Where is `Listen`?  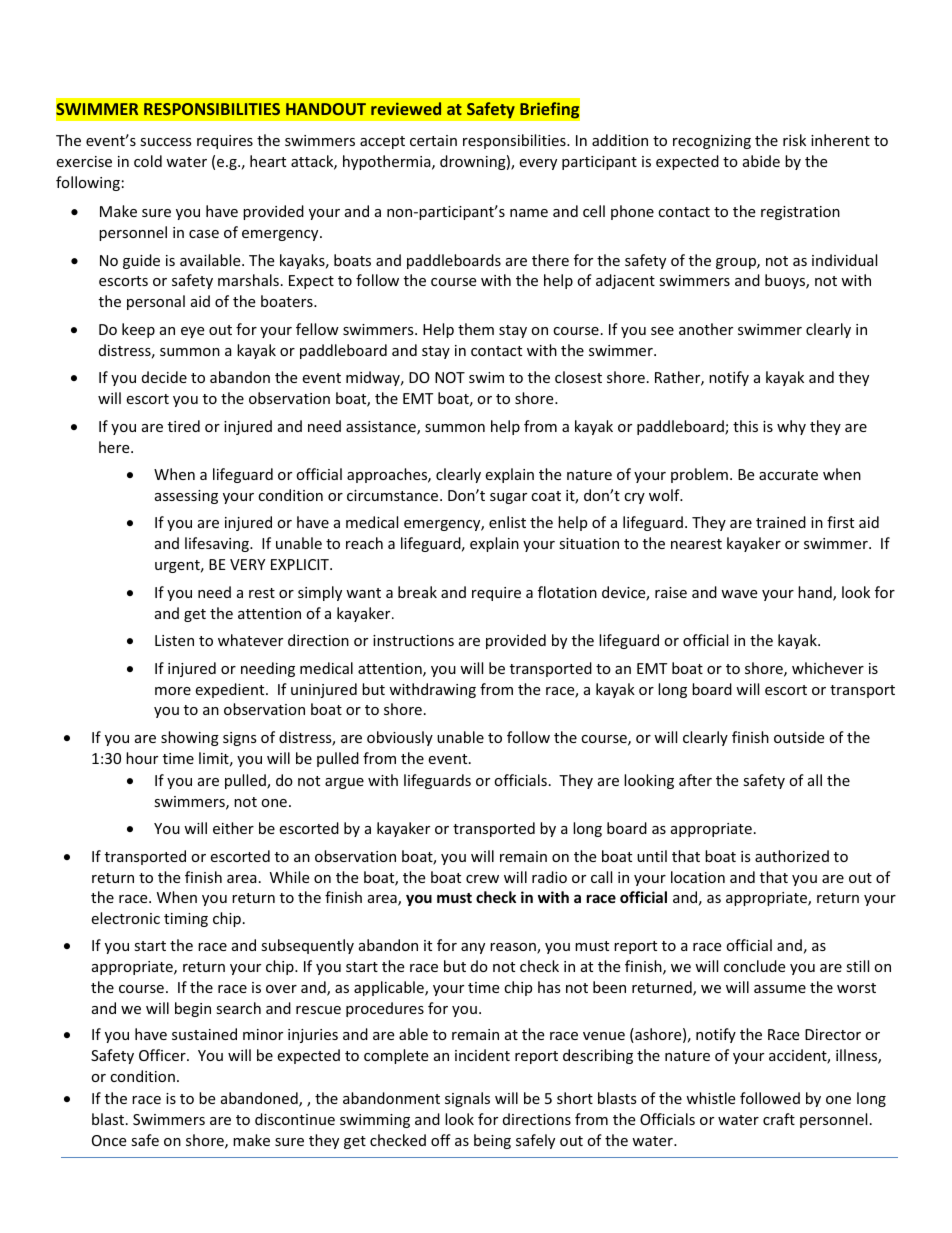
Listen is located at coordinates (174, 640).
